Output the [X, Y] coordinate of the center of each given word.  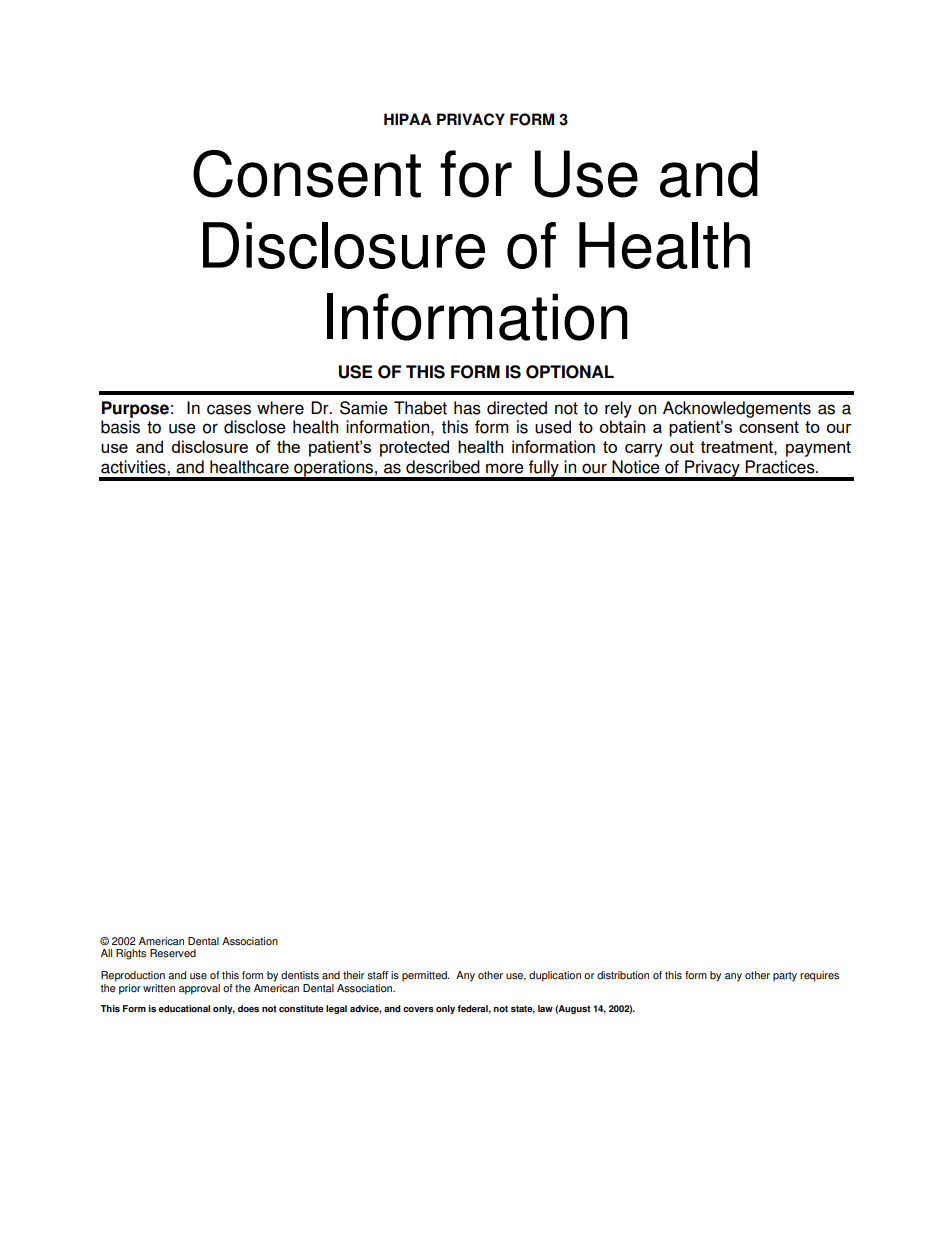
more [505, 468]
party [785, 977]
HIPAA [407, 119]
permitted [425, 976]
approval [199, 989]
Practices [781, 467]
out [682, 447]
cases [229, 409]
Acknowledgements [737, 409]
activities [134, 467]
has [467, 408]
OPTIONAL [570, 372]
